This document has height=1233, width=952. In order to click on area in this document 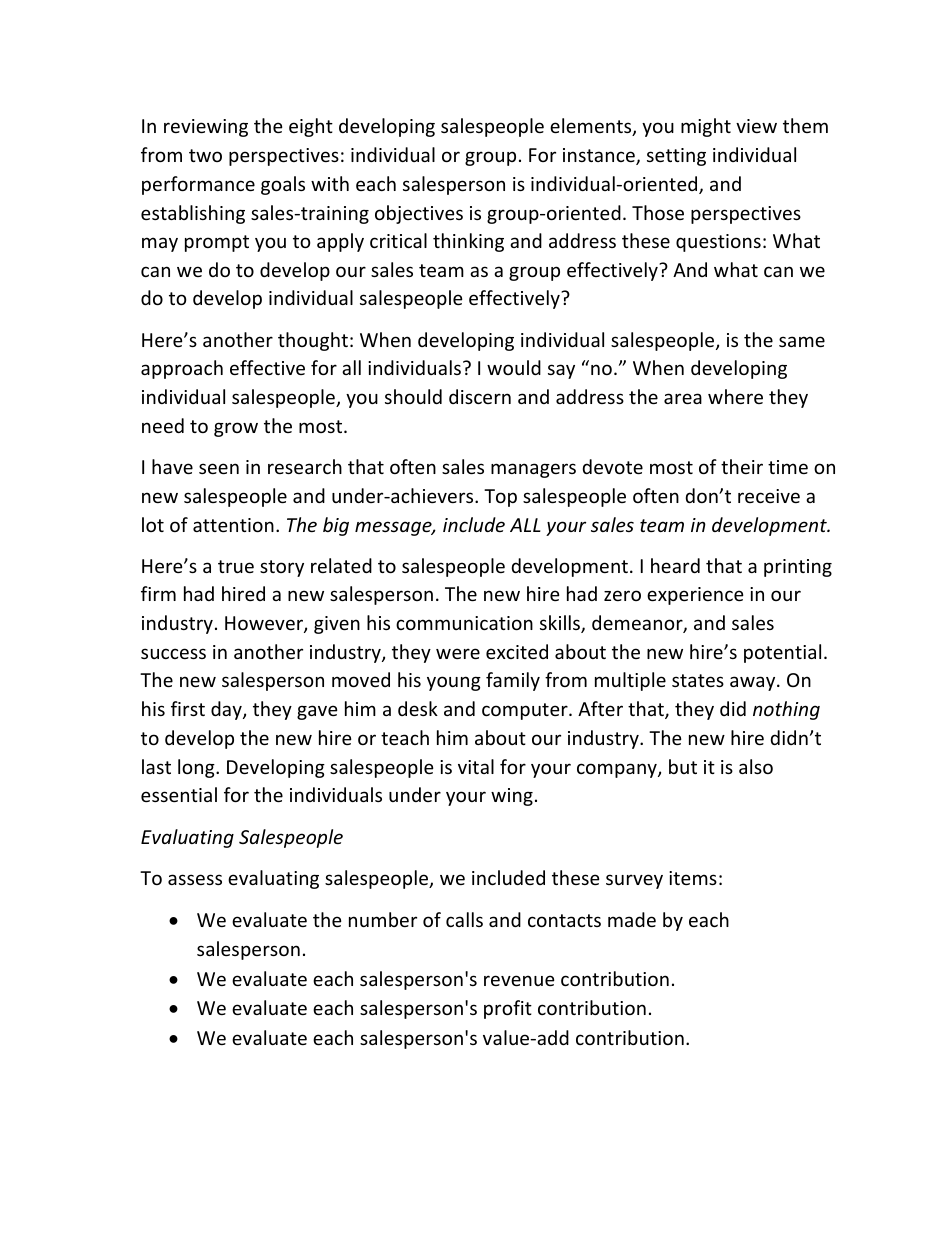, I will do `click(683, 398)`.
